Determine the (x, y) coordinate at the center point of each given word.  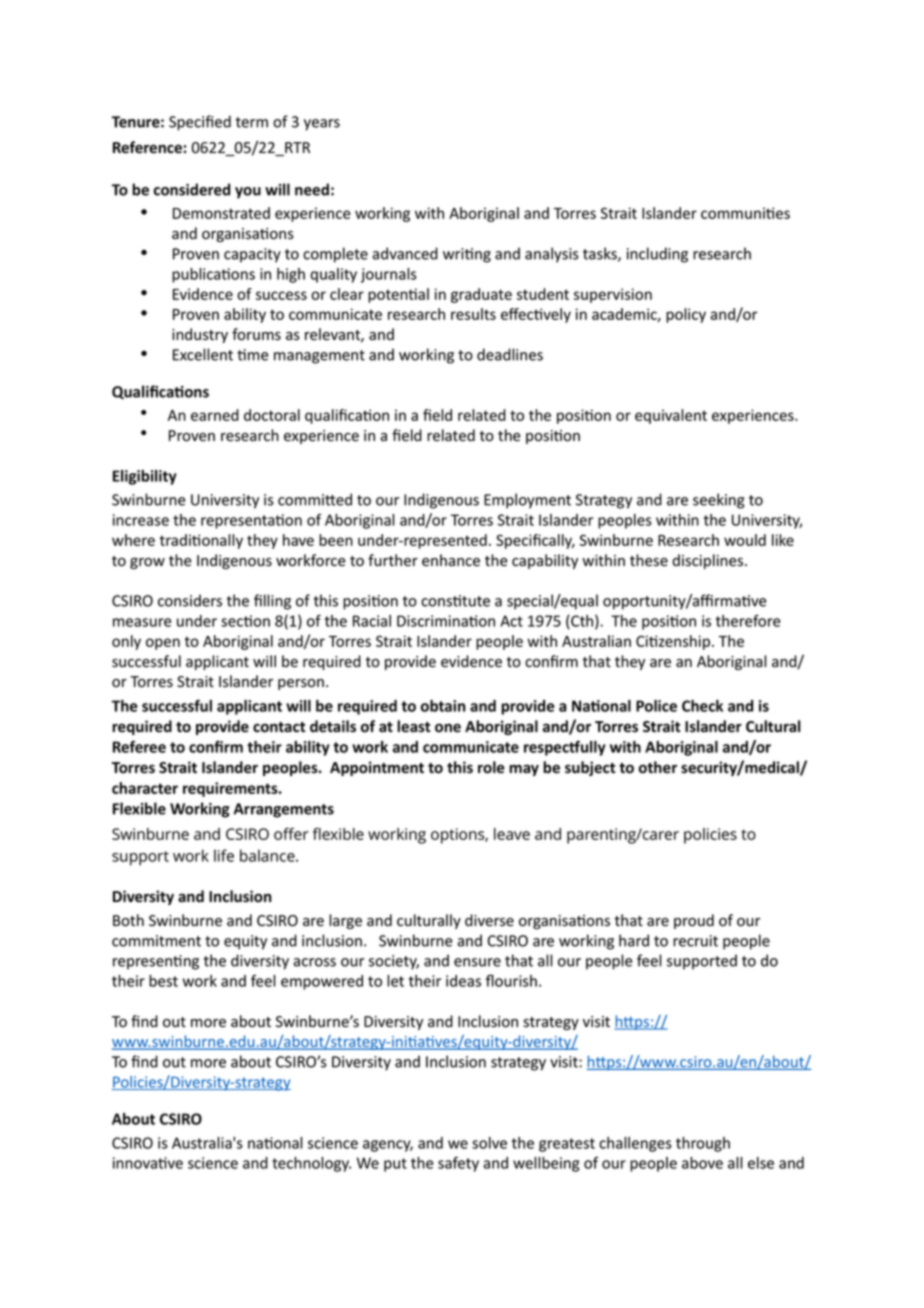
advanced (405, 253)
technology (311, 1164)
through (703, 1144)
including (657, 255)
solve (489, 1143)
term (252, 122)
